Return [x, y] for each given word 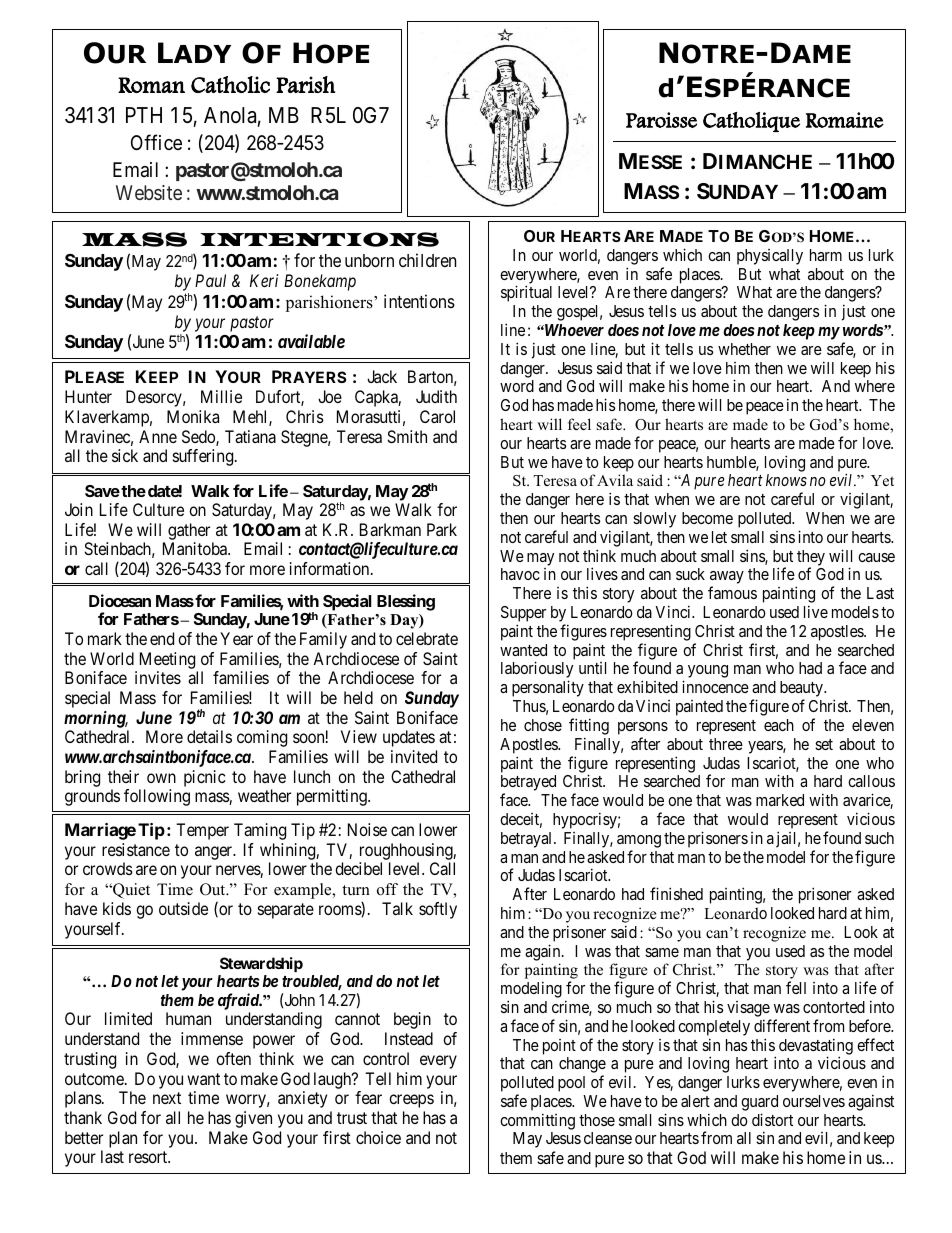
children [427, 260]
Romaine [845, 120]
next [167, 1098]
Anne [158, 436]
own [161, 778]
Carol [437, 416]
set [824, 744]
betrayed [528, 784]
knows [786, 480]
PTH [144, 115]
